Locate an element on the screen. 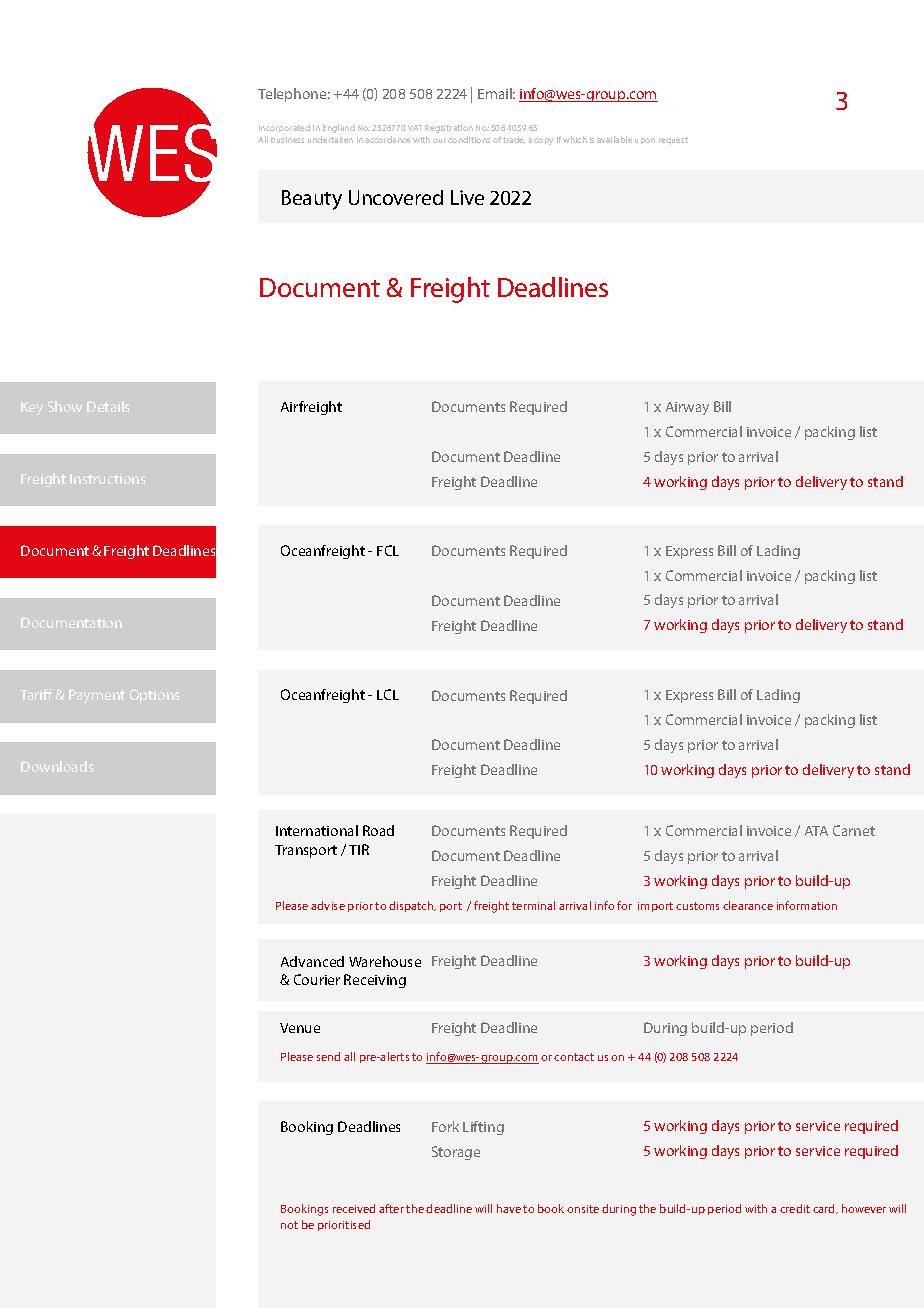  clearance is located at coordinates (748, 905).
